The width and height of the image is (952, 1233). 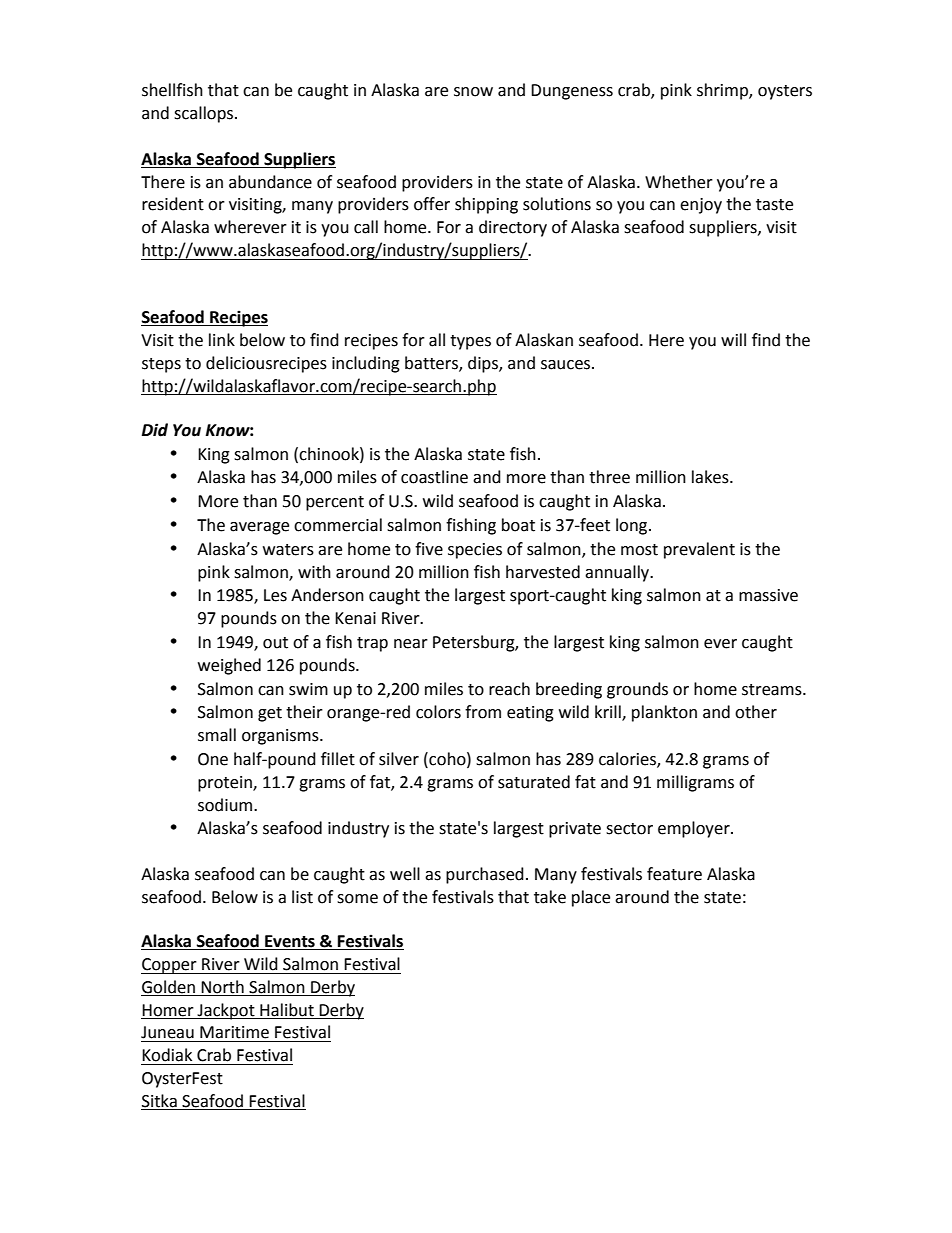 What do you see at coordinates (473, 92) in the image?
I see `snow` at bounding box center [473, 92].
